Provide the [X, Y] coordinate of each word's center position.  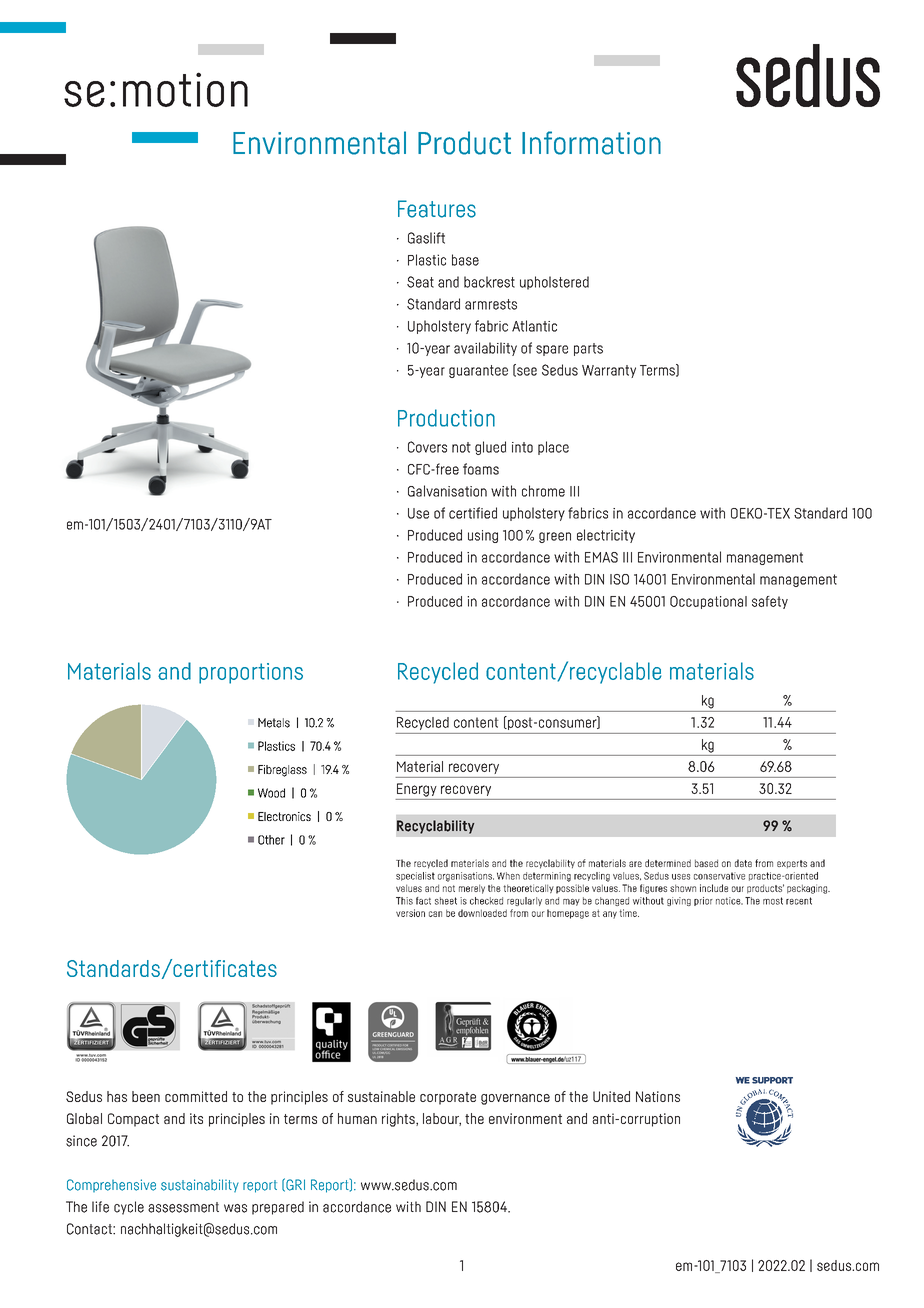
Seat [420, 282]
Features [437, 209]
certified [473, 513]
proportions [251, 673]
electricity [606, 536]
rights [399, 1120]
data [743, 863]
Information [591, 143]
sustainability [200, 1185]
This [404, 901]
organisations [466, 877]
